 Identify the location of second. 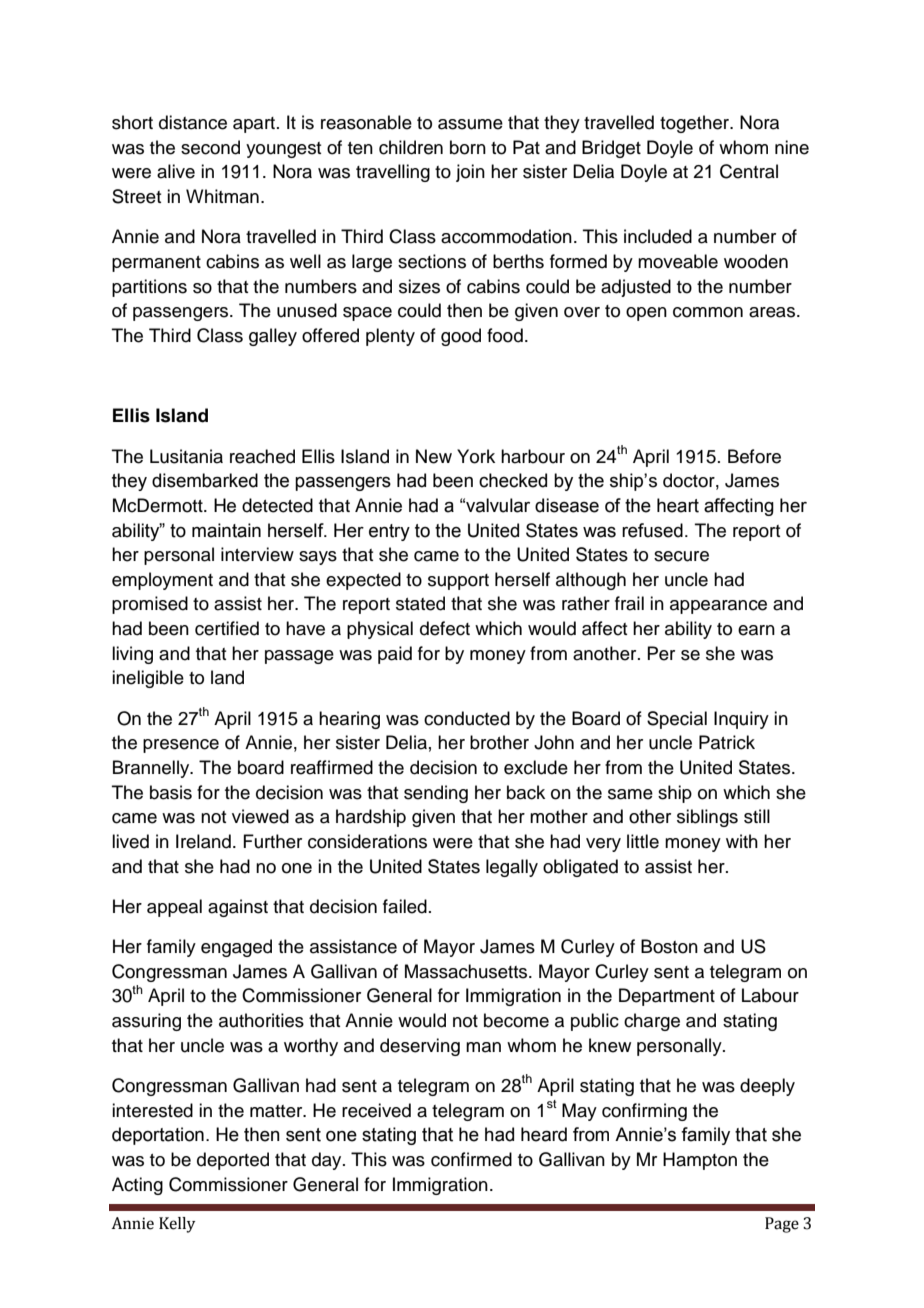
(210, 147).
